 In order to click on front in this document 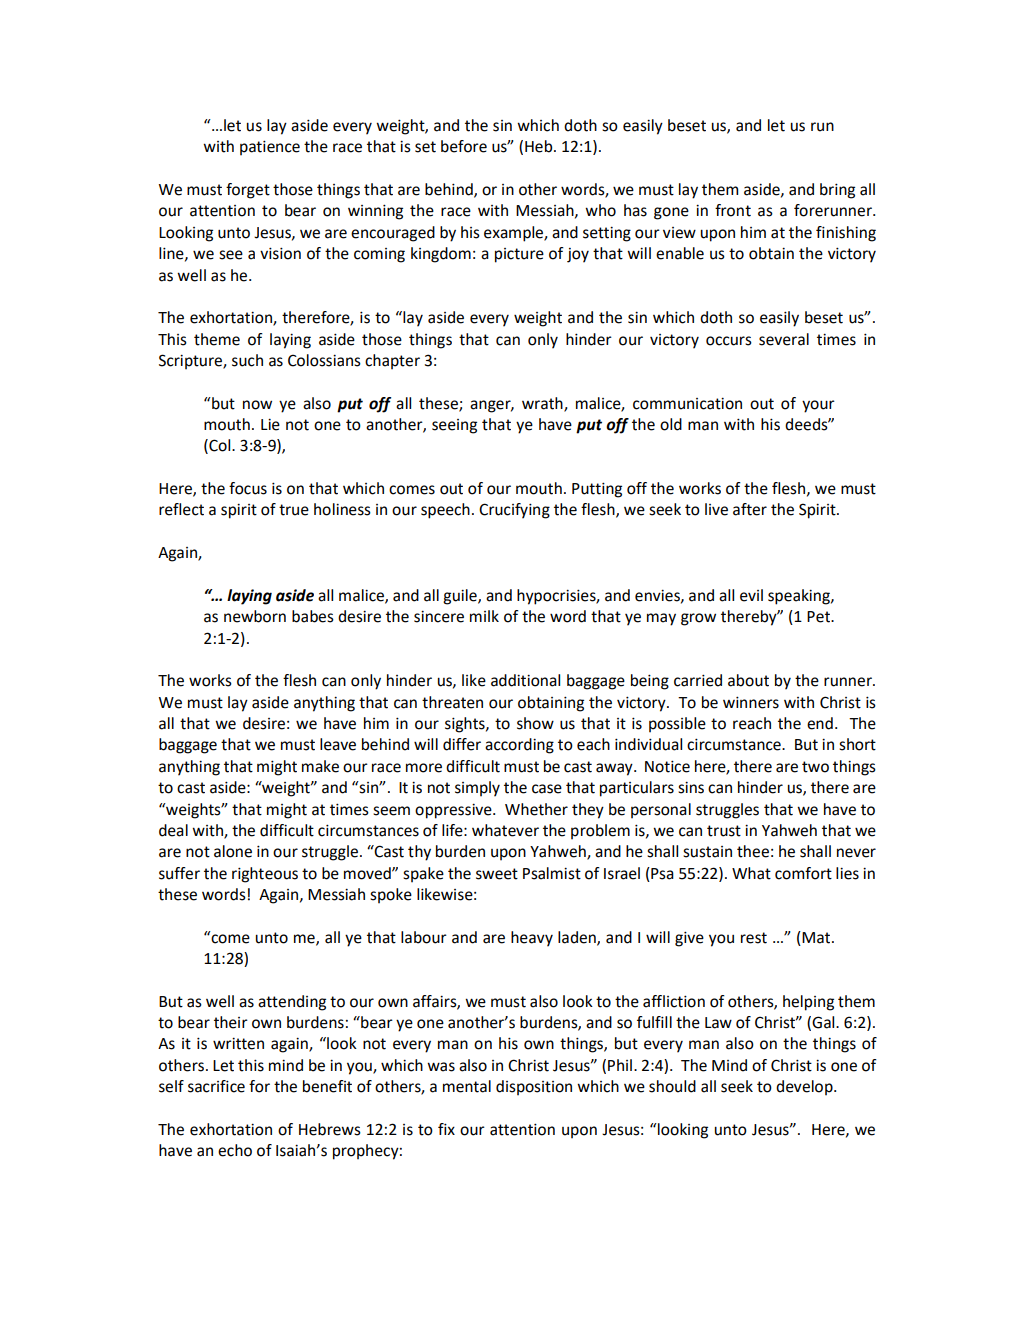, I will do `click(733, 210)`.
